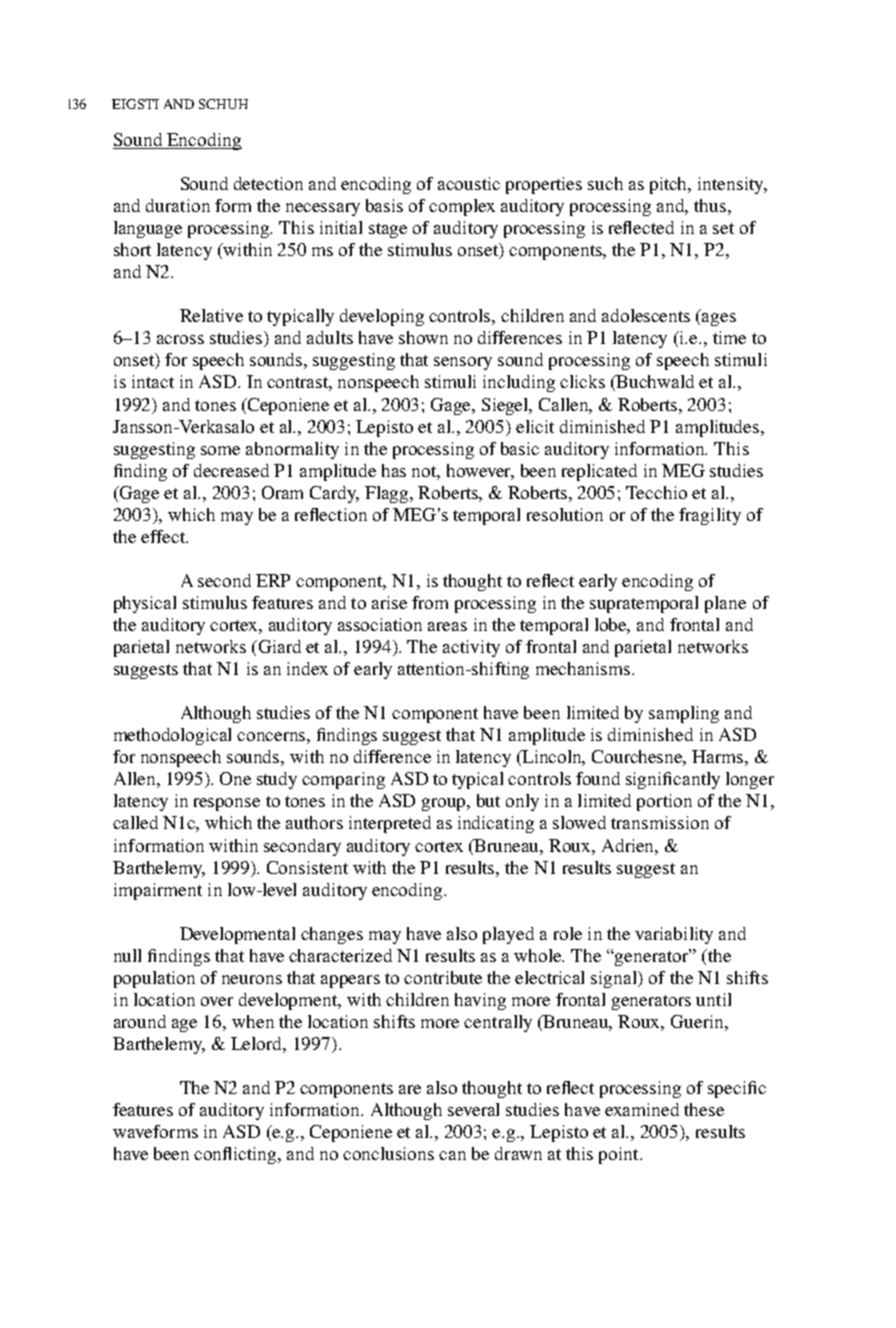 Image resolution: width=896 pixels, height=1328 pixels. I want to click on transmission, so click(660, 822).
